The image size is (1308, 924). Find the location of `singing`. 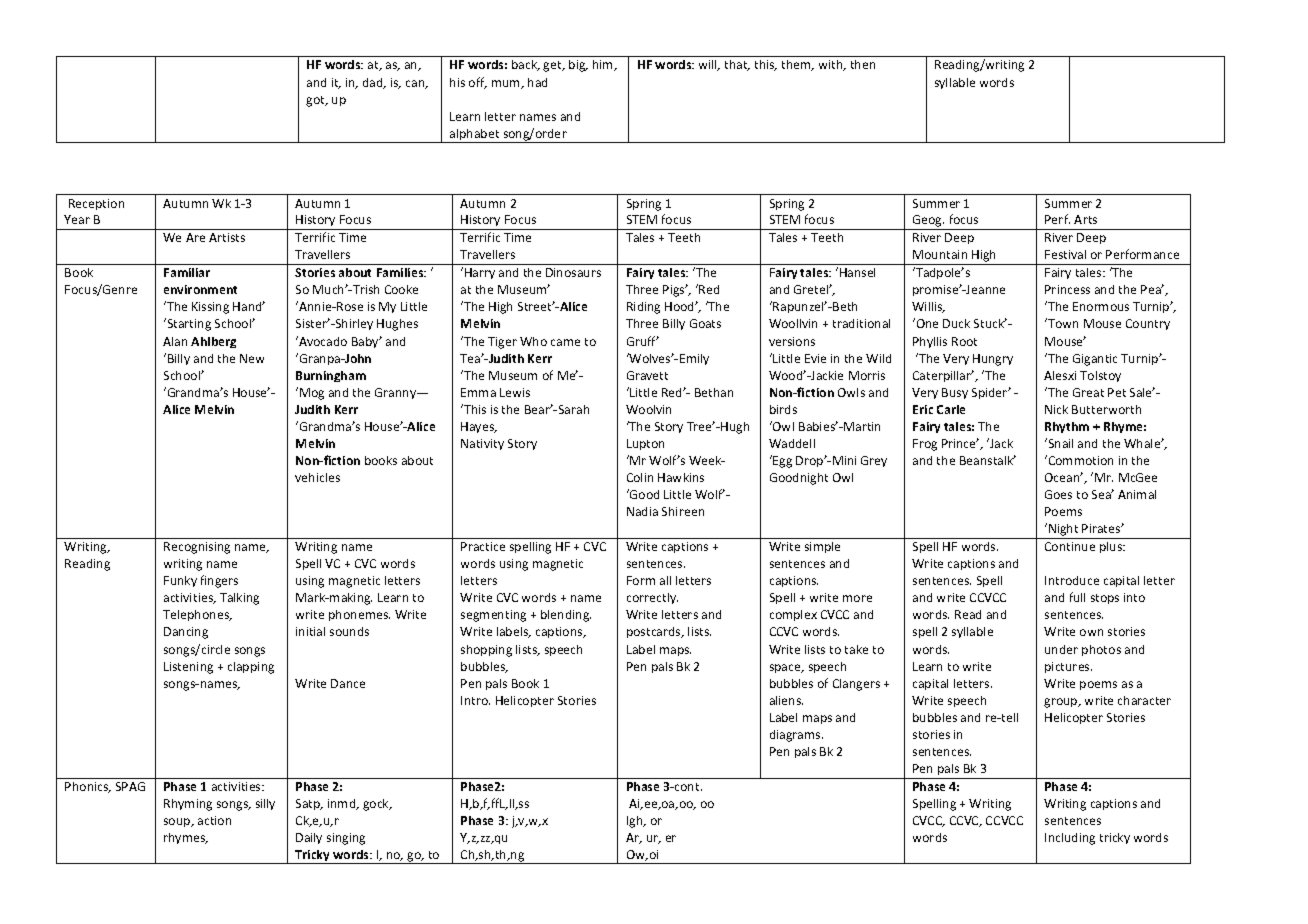

singing is located at coordinates (346, 839).
